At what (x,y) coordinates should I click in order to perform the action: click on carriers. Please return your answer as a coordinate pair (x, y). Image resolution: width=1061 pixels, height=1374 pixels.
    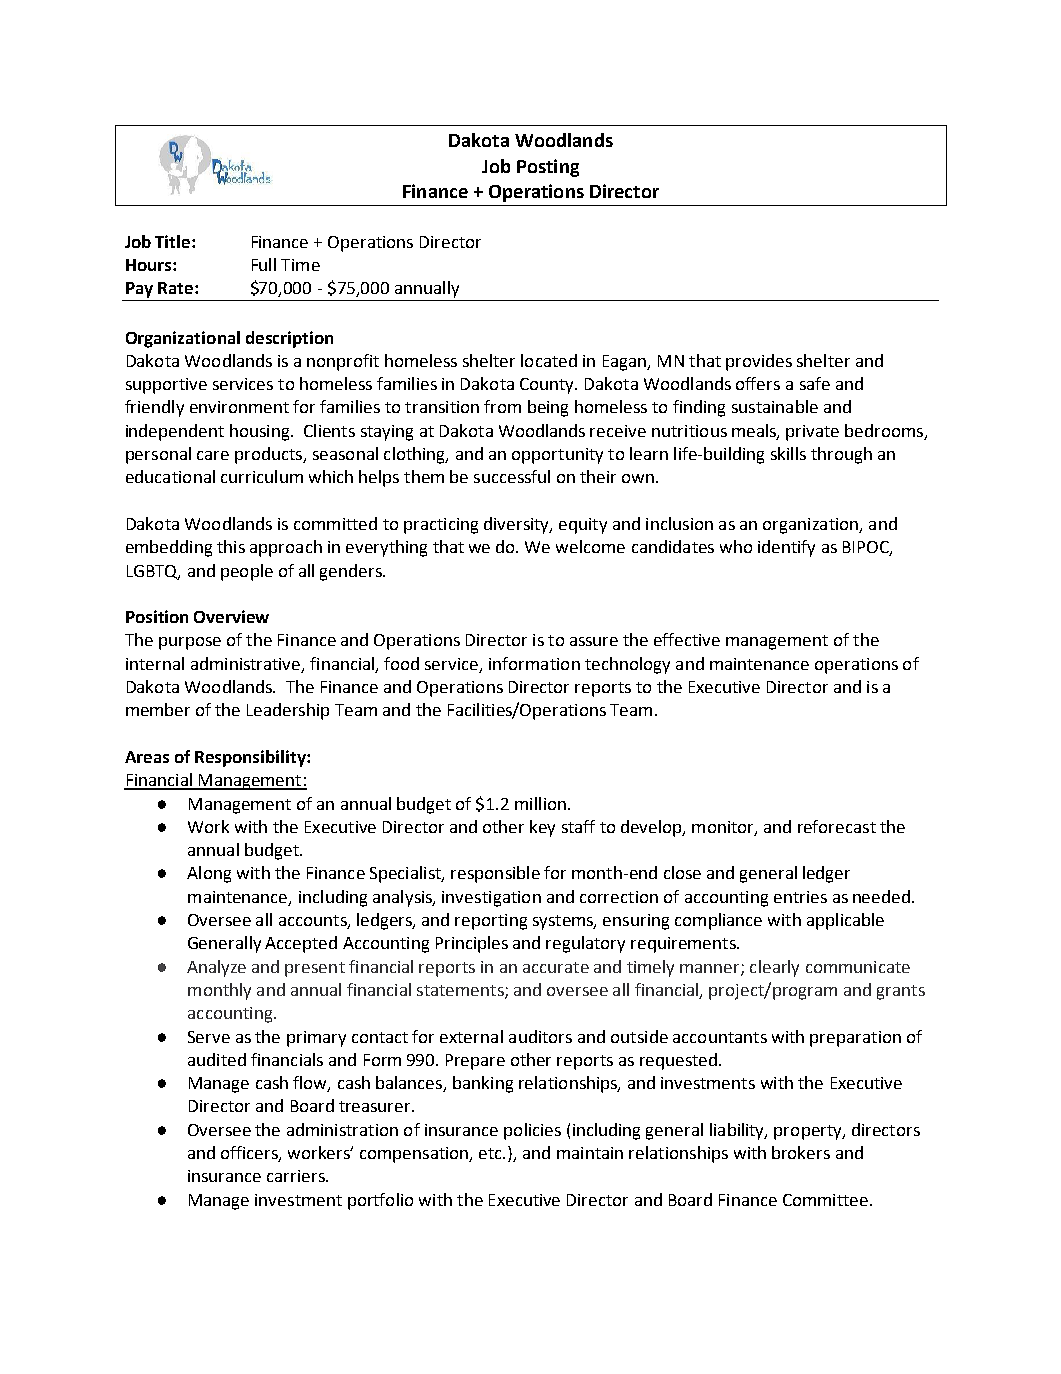
    Looking at the image, I should click on (297, 1176).
